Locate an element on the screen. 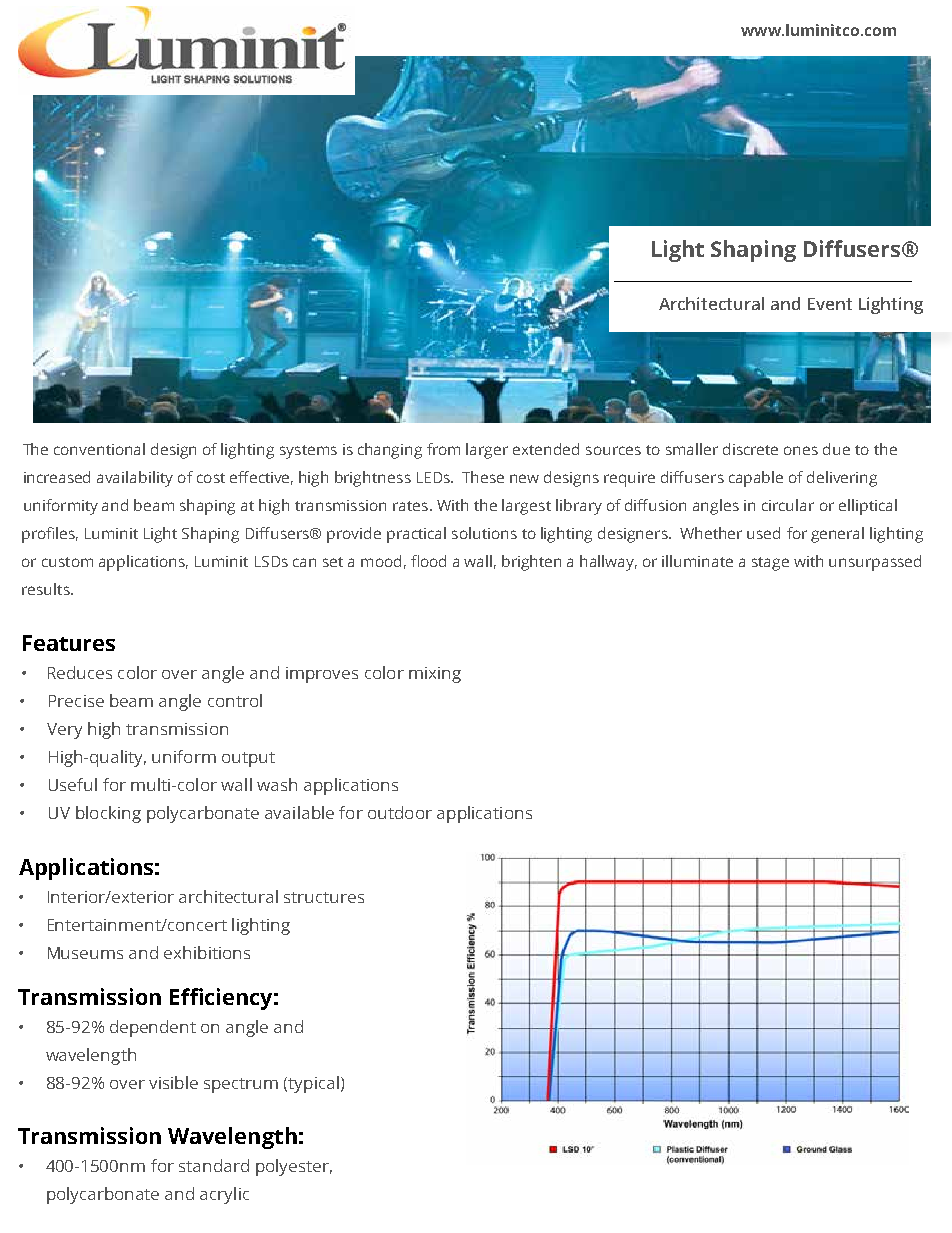 The height and width of the screenshot is (1233, 952). typical is located at coordinates (312, 1084).
